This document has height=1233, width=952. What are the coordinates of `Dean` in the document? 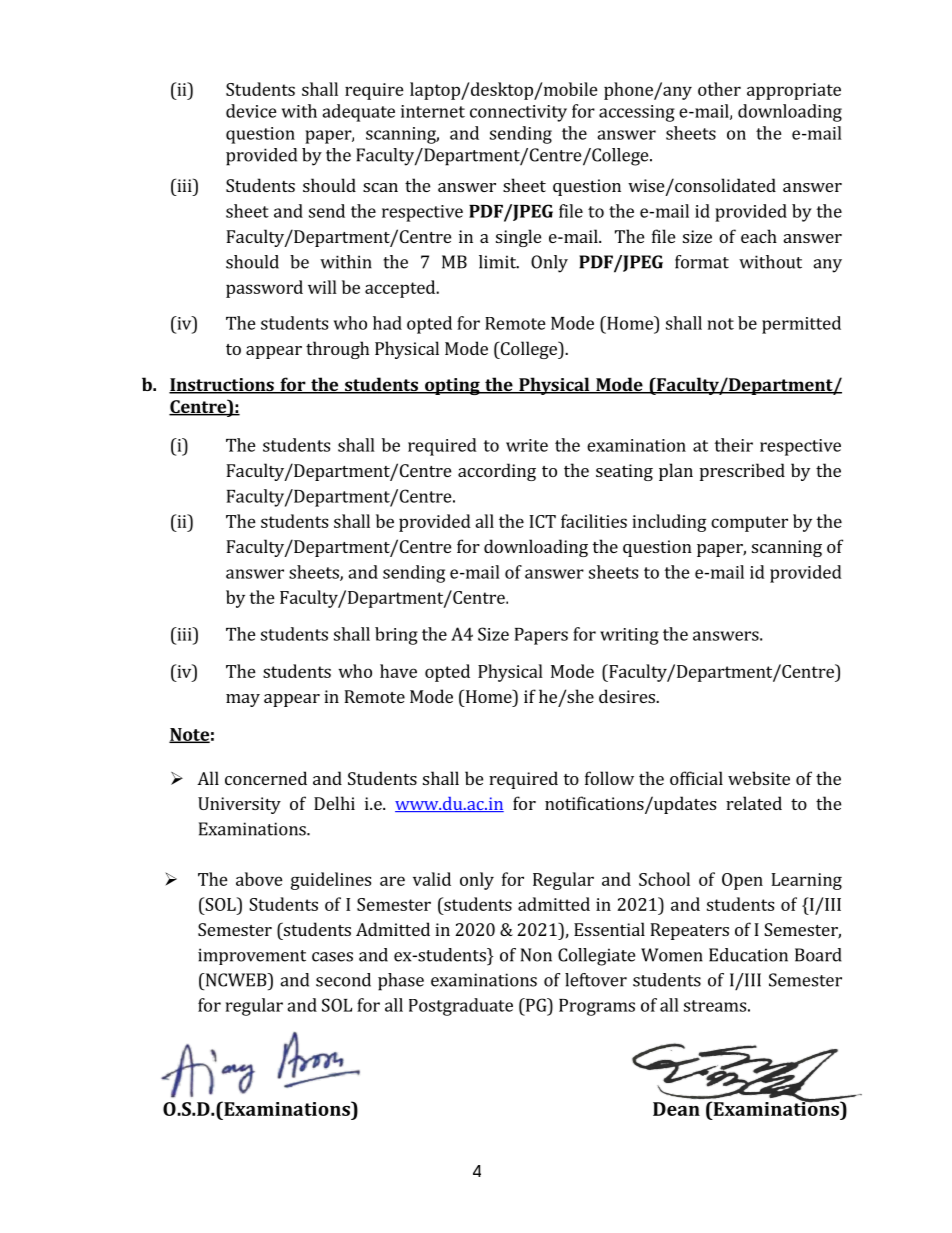 It's located at (676, 1109).
